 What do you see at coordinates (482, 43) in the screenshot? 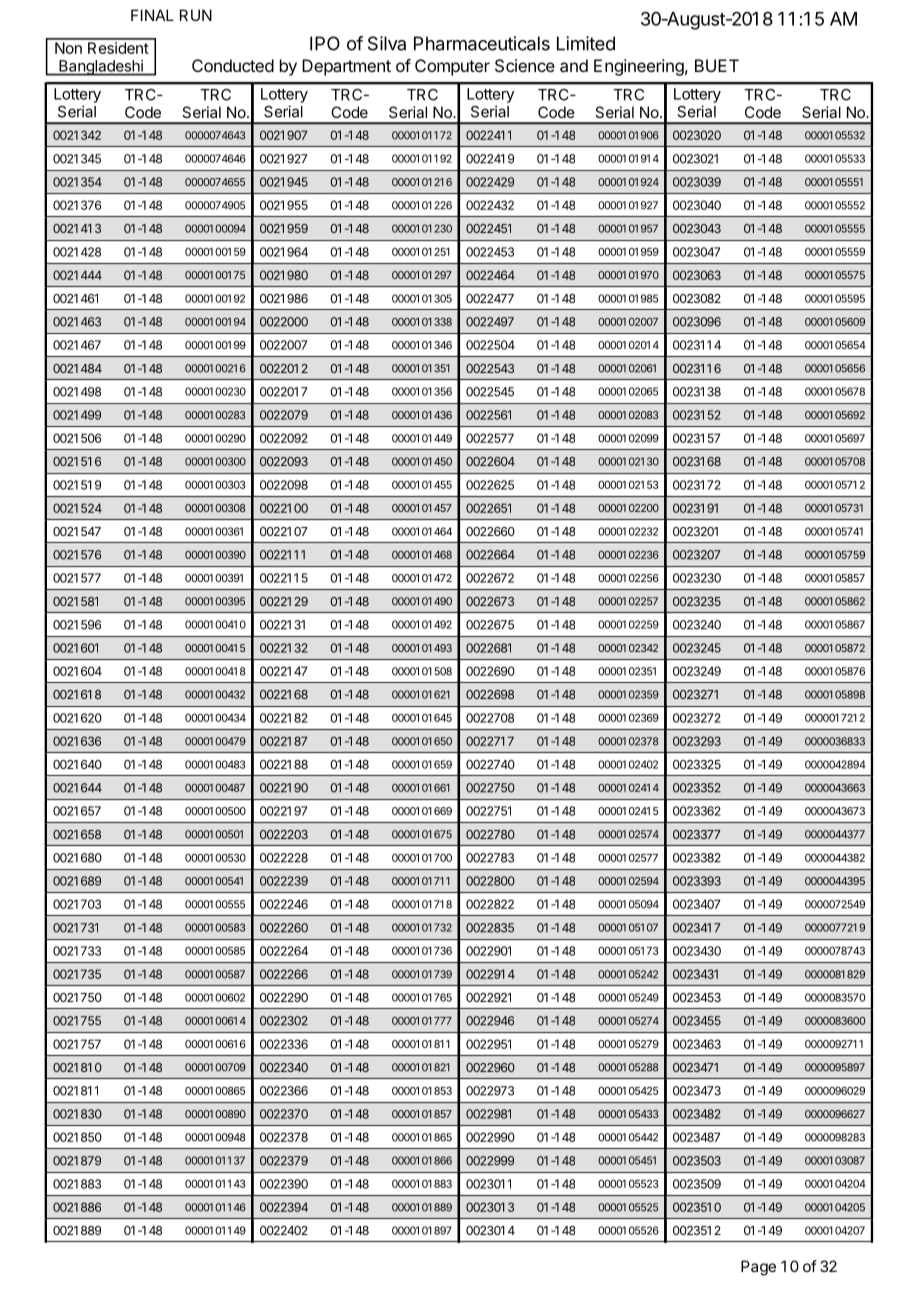
I see `Pharmaceuticals` at bounding box center [482, 43].
